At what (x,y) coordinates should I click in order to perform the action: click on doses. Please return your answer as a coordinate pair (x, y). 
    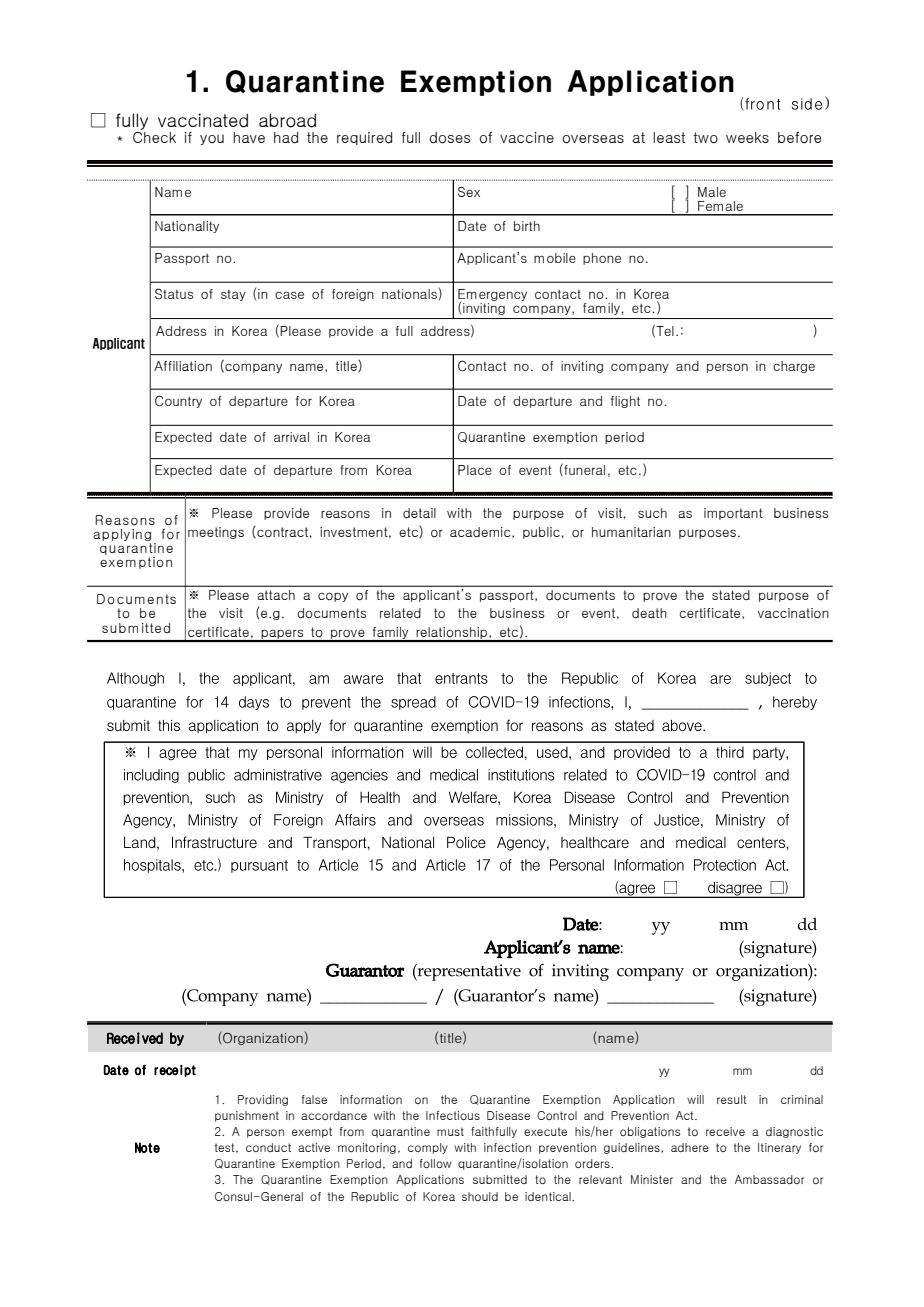
    Looking at the image, I should click on (450, 138).
